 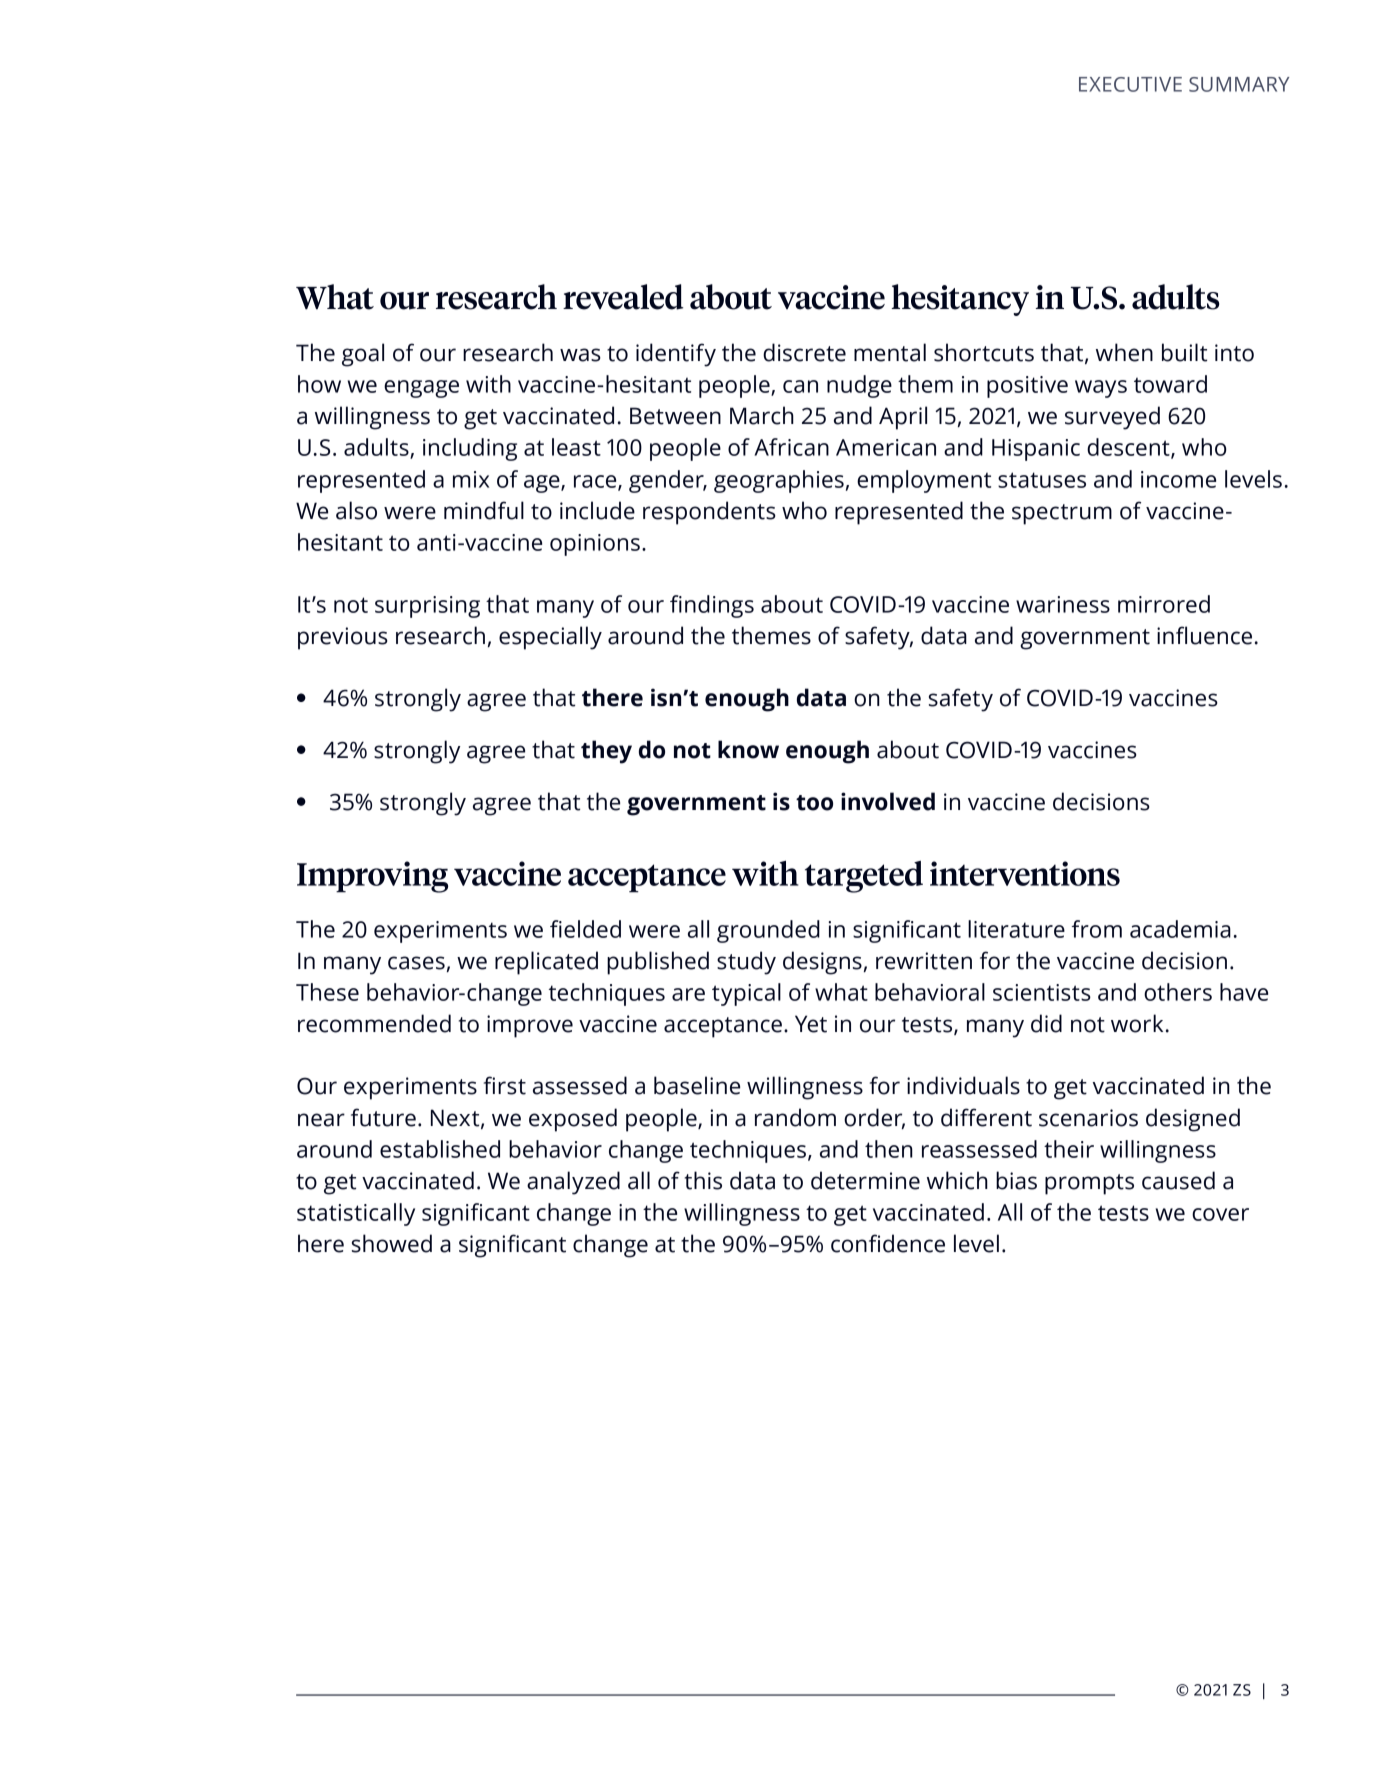 I want to click on grounded, so click(x=768, y=931).
